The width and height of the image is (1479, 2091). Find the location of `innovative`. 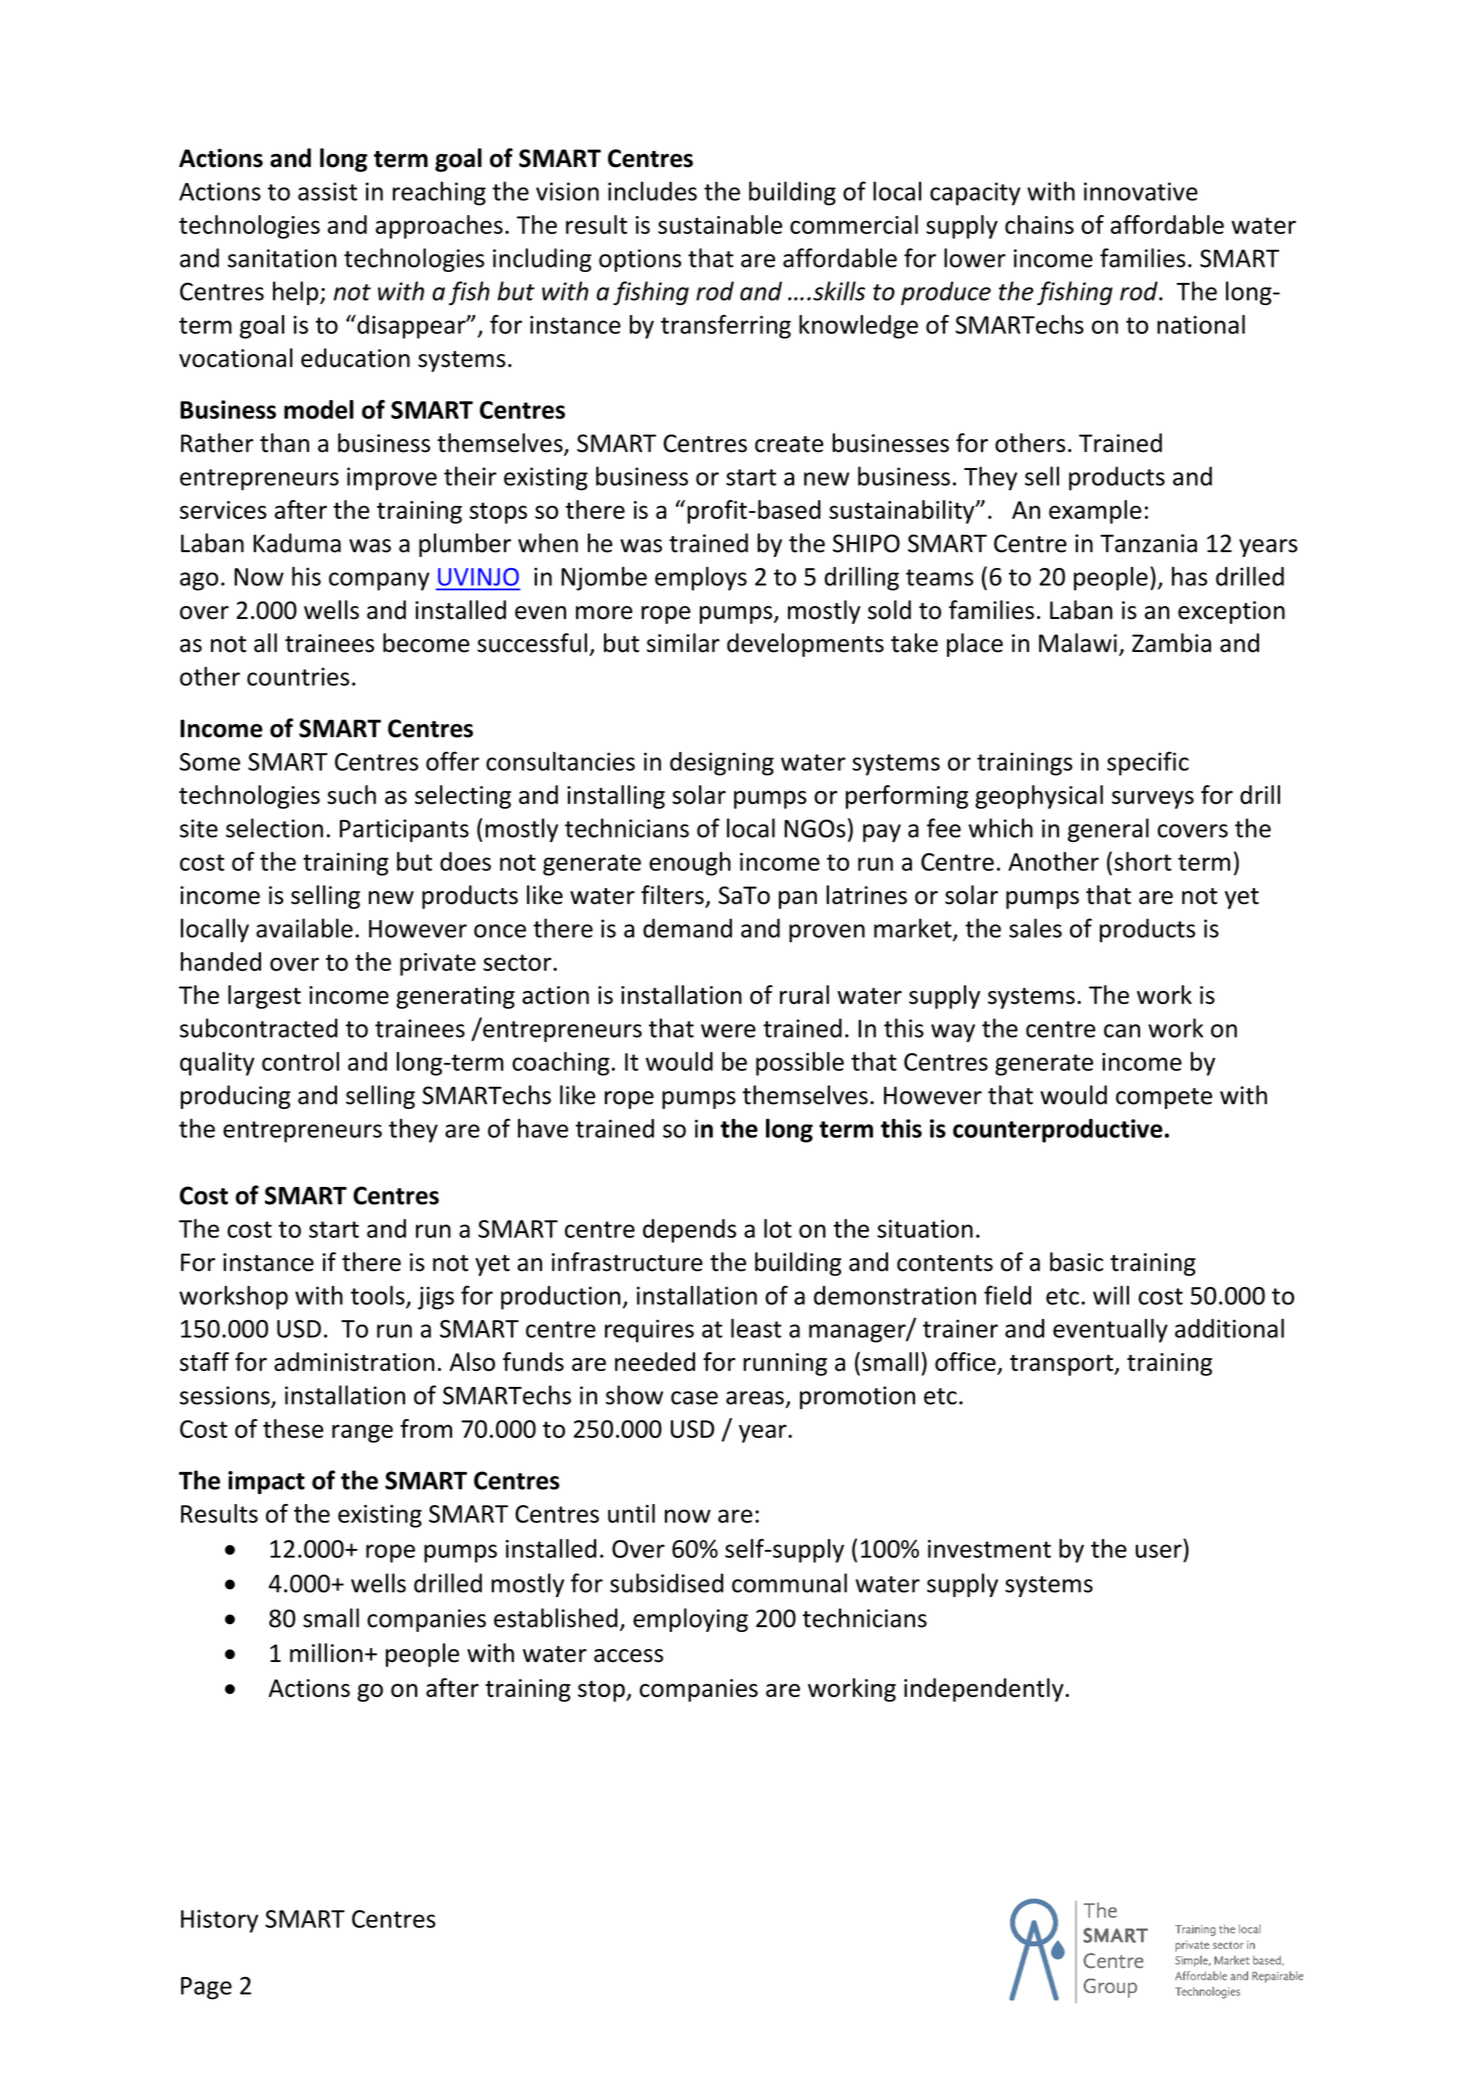

innovative is located at coordinates (1141, 191).
